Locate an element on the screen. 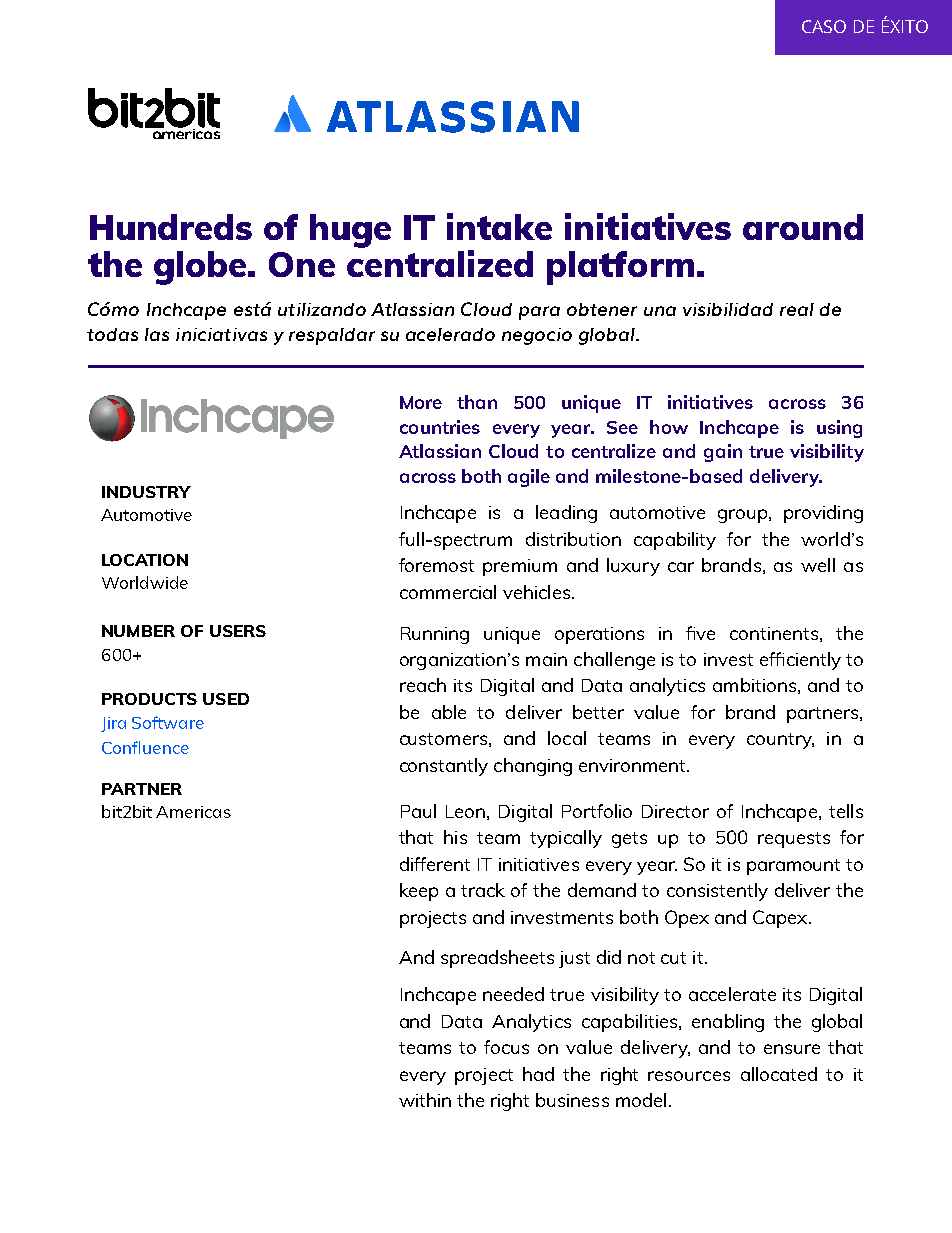 The height and width of the screenshot is (1233, 952). well is located at coordinates (818, 565).
